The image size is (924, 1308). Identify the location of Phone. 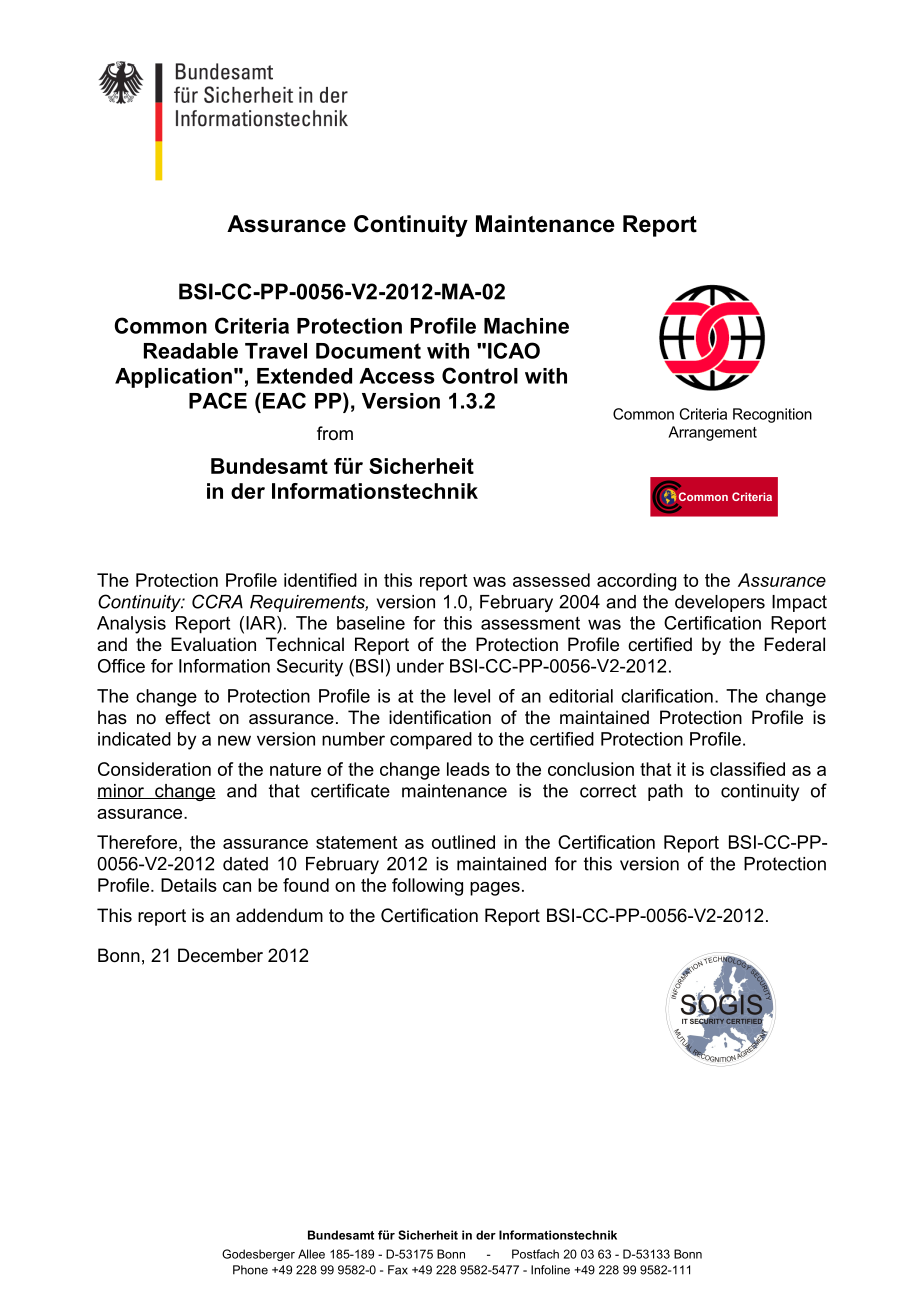
(250, 1270).
